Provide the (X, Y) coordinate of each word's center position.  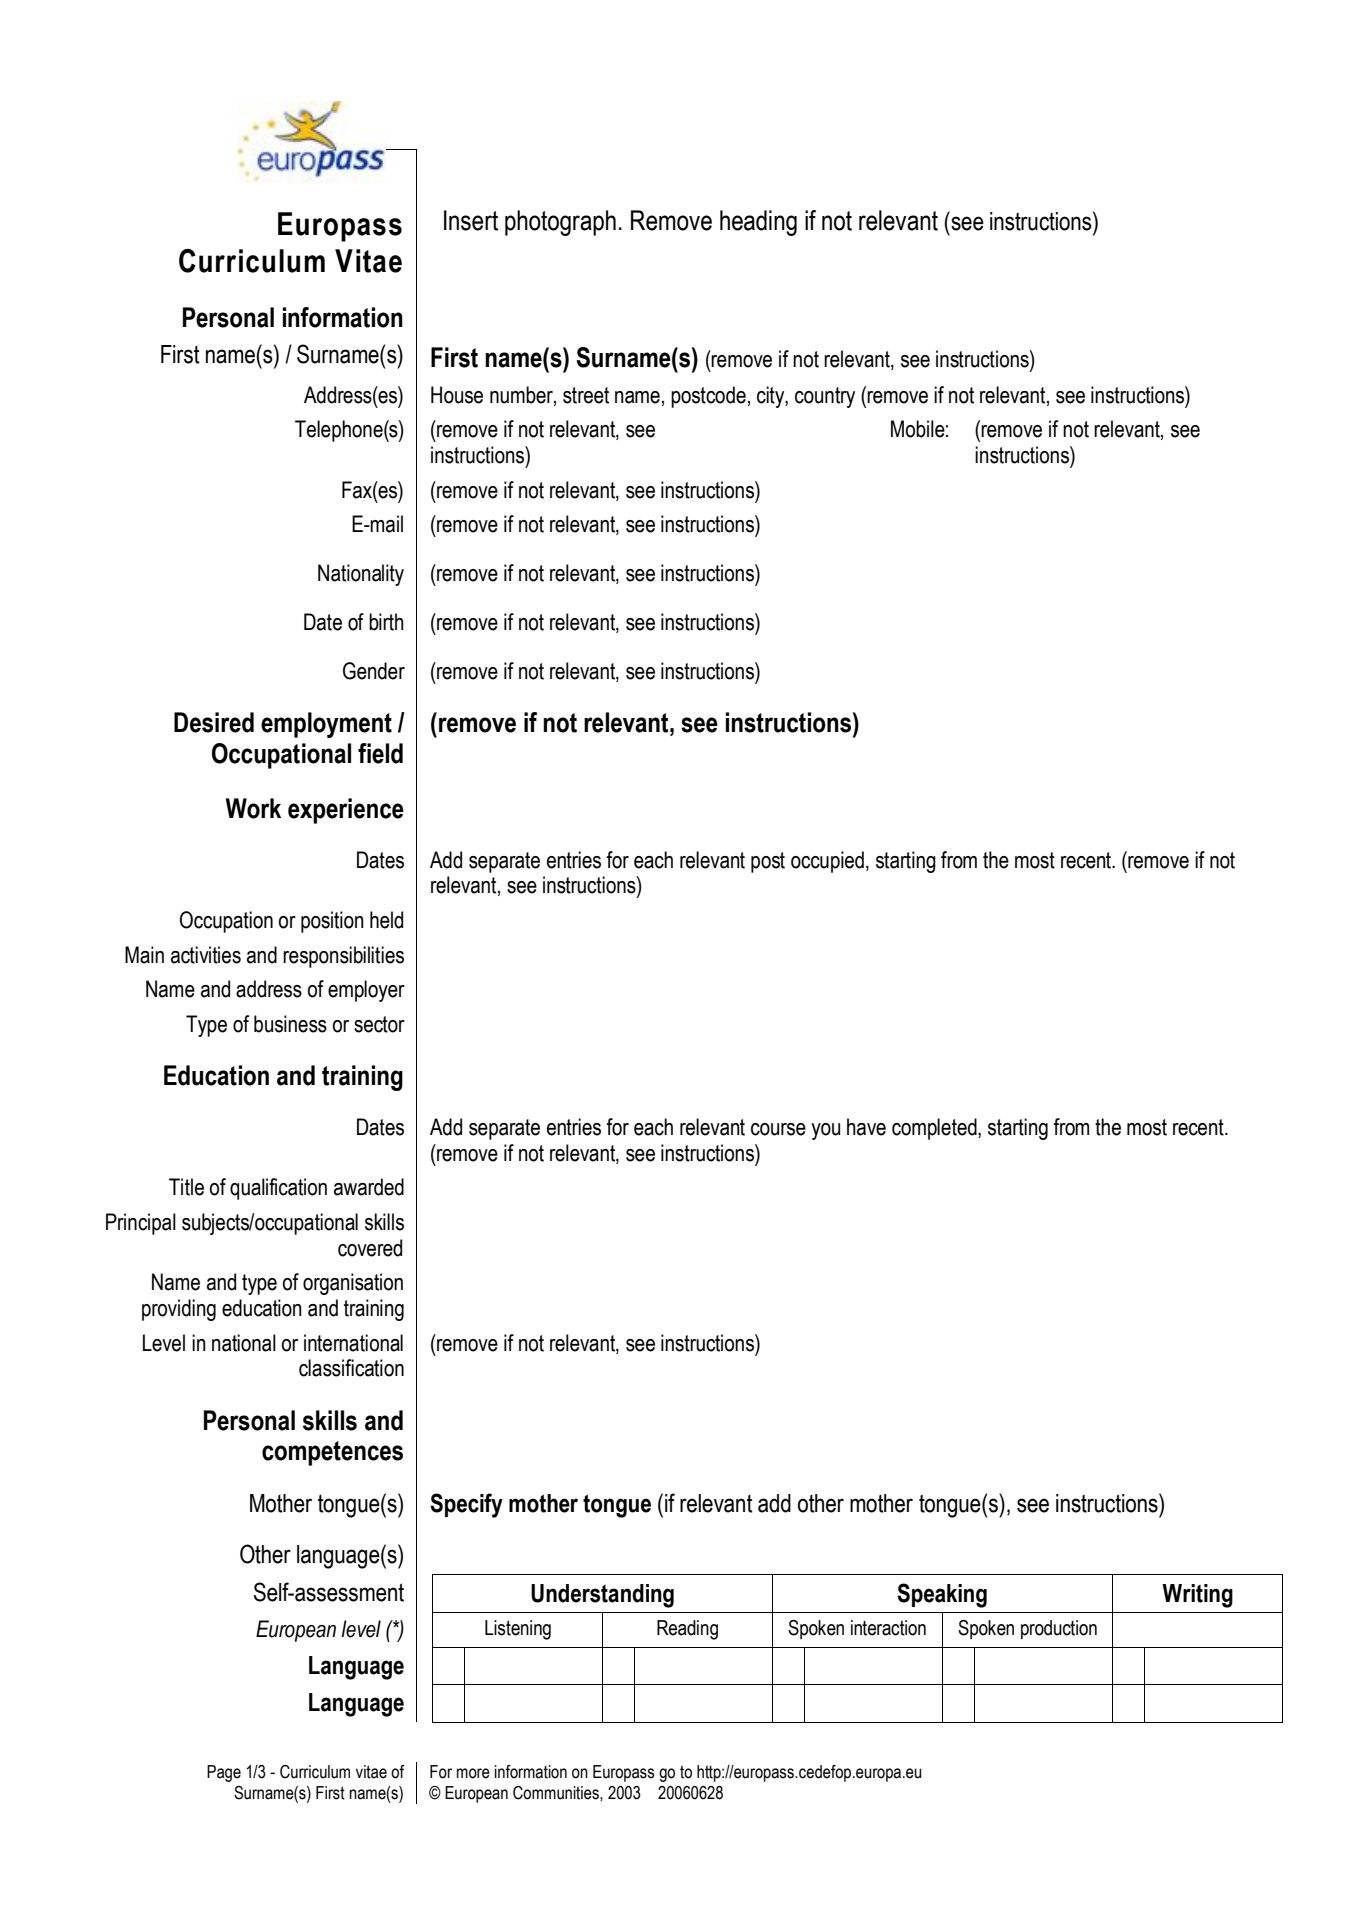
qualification (278, 1189)
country (825, 397)
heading (758, 223)
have (866, 1127)
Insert (471, 220)
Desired (214, 722)
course (778, 1129)
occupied (827, 862)
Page (224, 1773)
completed (935, 1129)
